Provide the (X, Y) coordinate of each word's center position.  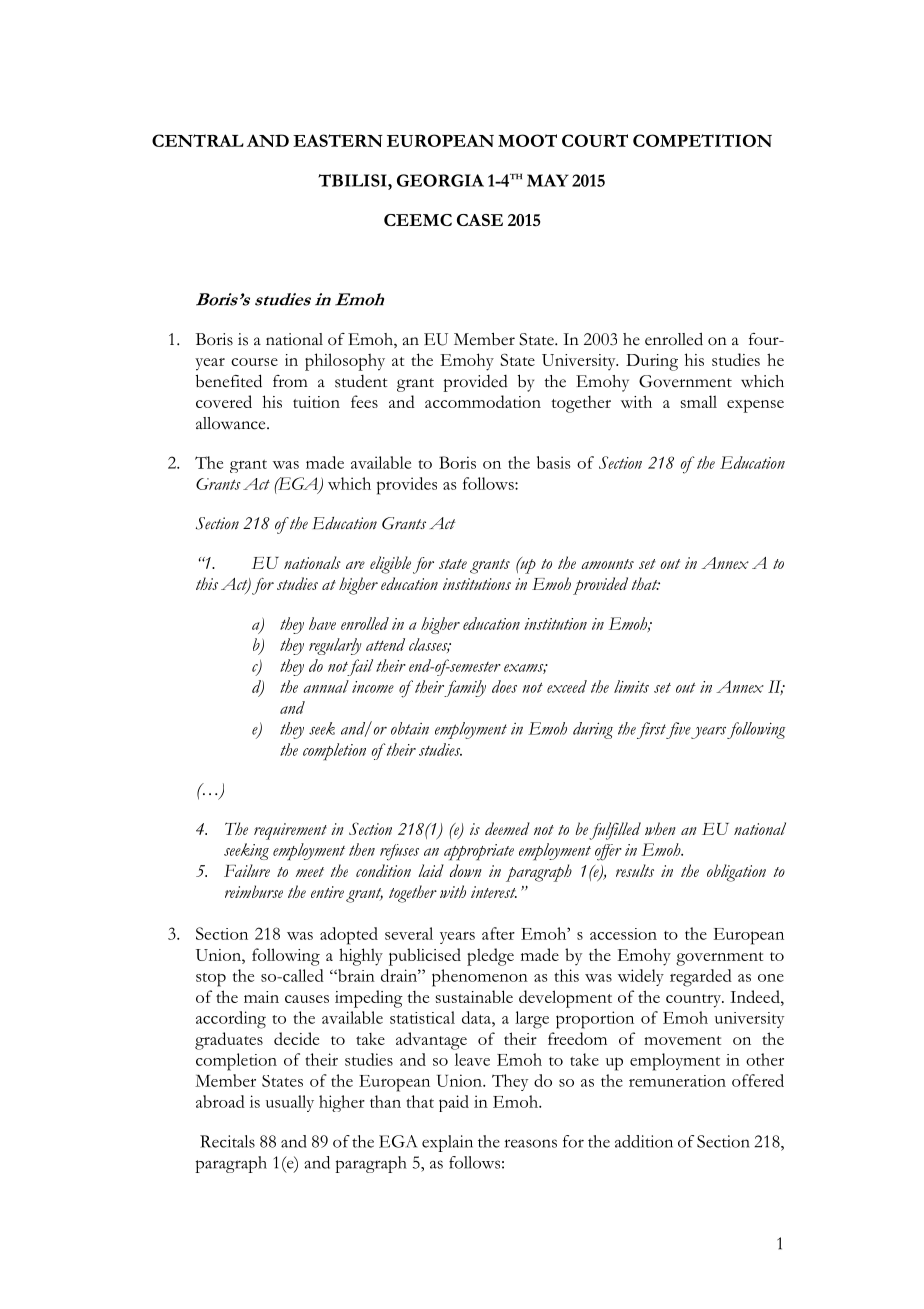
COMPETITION (702, 140)
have (322, 623)
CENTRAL (198, 140)
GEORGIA (440, 180)
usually (290, 1103)
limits (631, 686)
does (504, 686)
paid (454, 1103)
